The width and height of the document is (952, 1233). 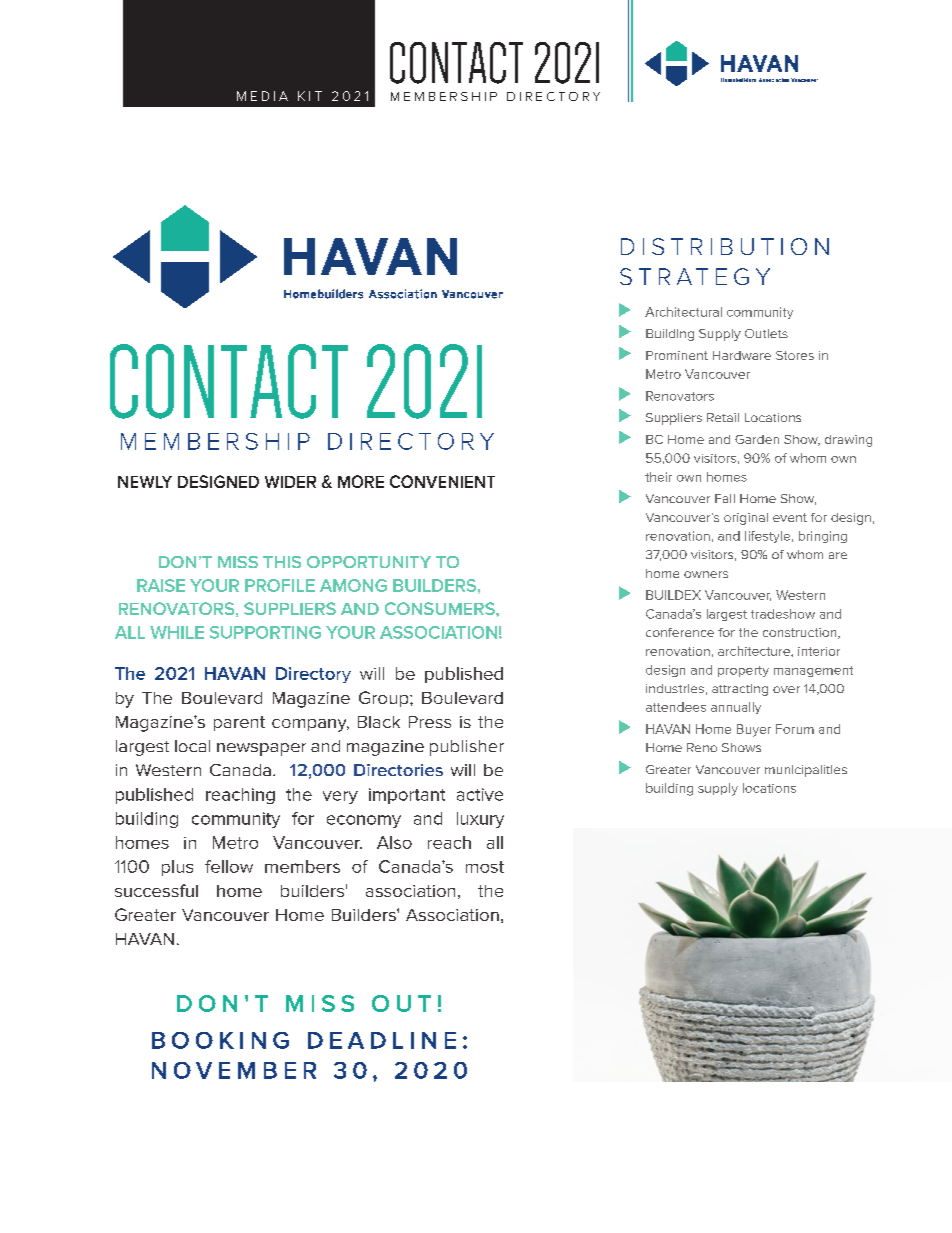 What do you see at coordinates (239, 723) in the document?
I see `parent` at bounding box center [239, 723].
